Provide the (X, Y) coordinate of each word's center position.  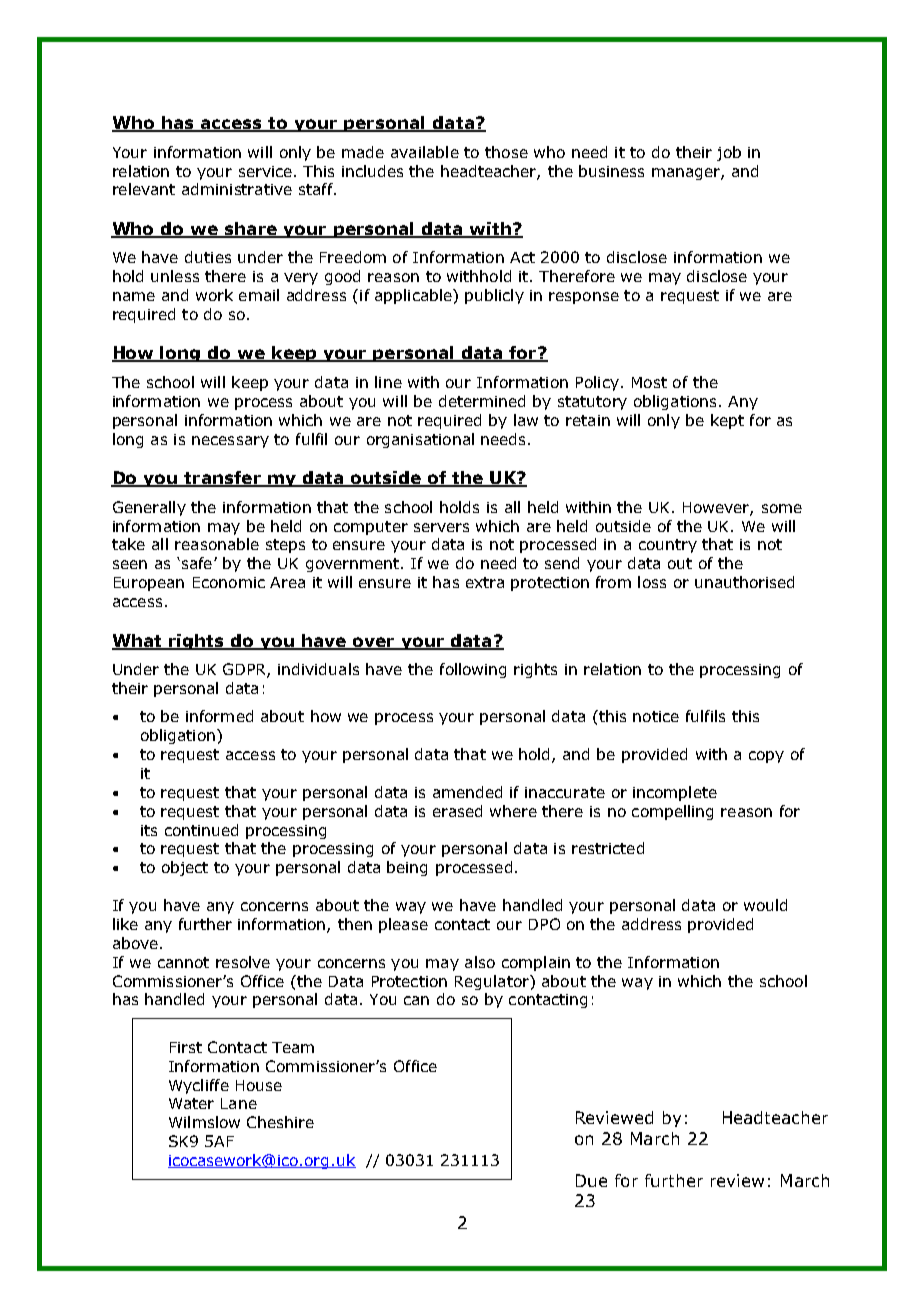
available (425, 152)
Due (591, 1180)
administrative (237, 189)
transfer (222, 479)
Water (191, 1103)
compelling (672, 812)
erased (457, 811)
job (729, 153)
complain (536, 963)
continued (201, 830)
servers (441, 527)
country (668, 546)
